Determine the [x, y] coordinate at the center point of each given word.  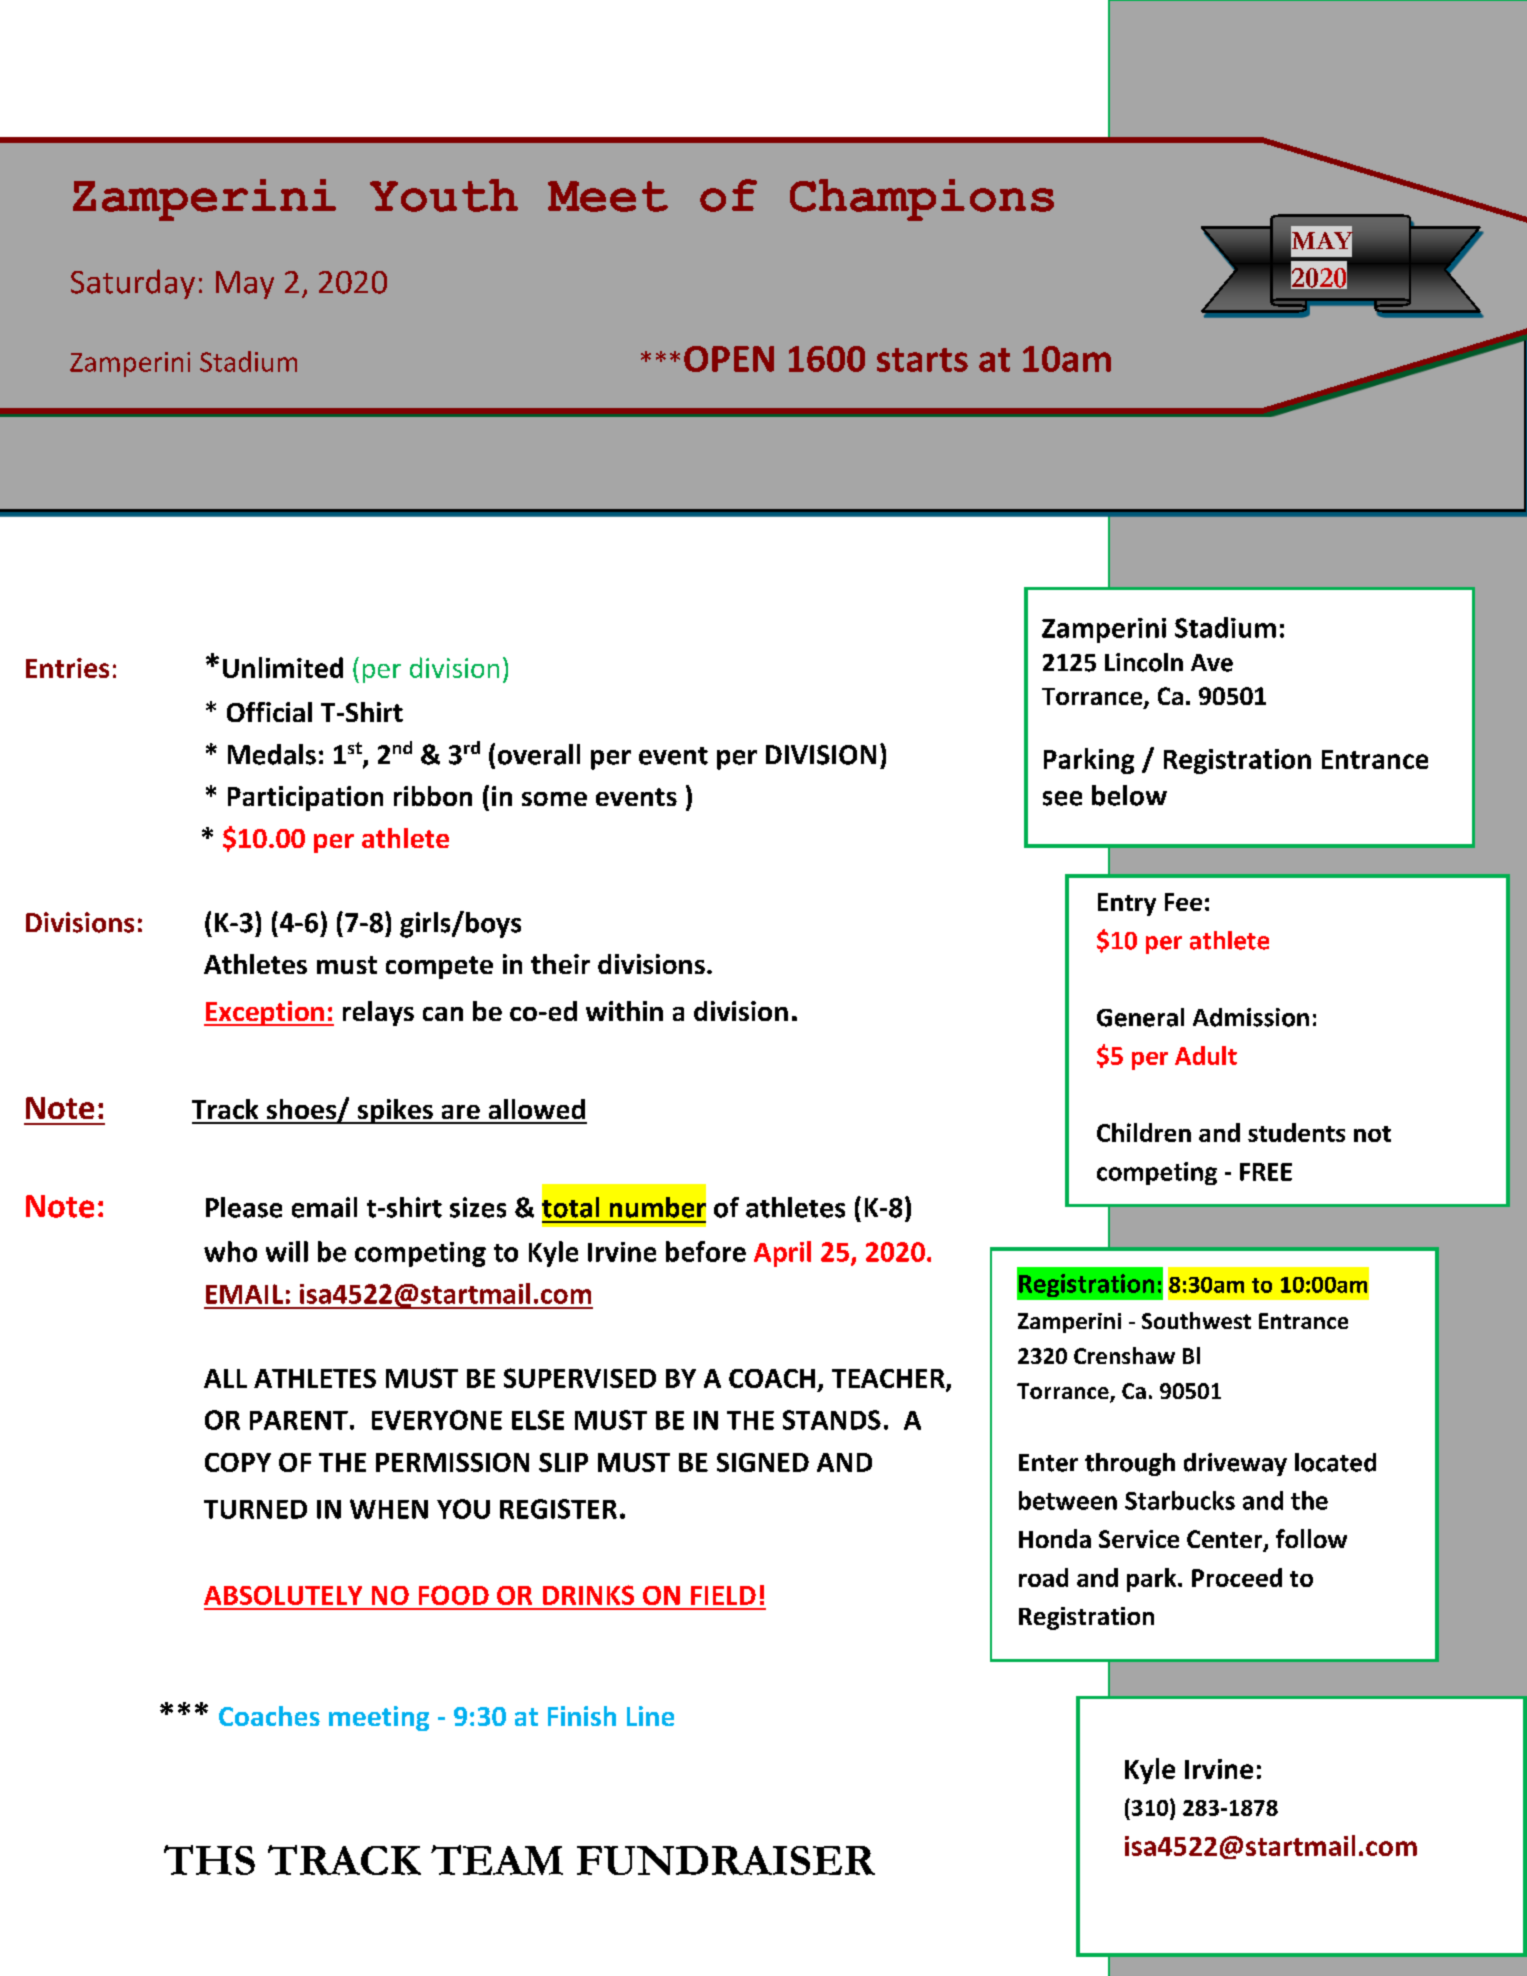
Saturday [133, 284]
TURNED [255, 1509]
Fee [1183, 902]
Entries [67, 668]
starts [922, 360]
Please [244, 1207]
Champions [922, 200]
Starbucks [1180, 1500]
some [554, 799]
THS [209, 1860]
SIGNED [763, 1462]
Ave [1212, 663]
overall [539, 754]
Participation [305, 798]
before [706, 1251]
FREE [1266, 1172]
